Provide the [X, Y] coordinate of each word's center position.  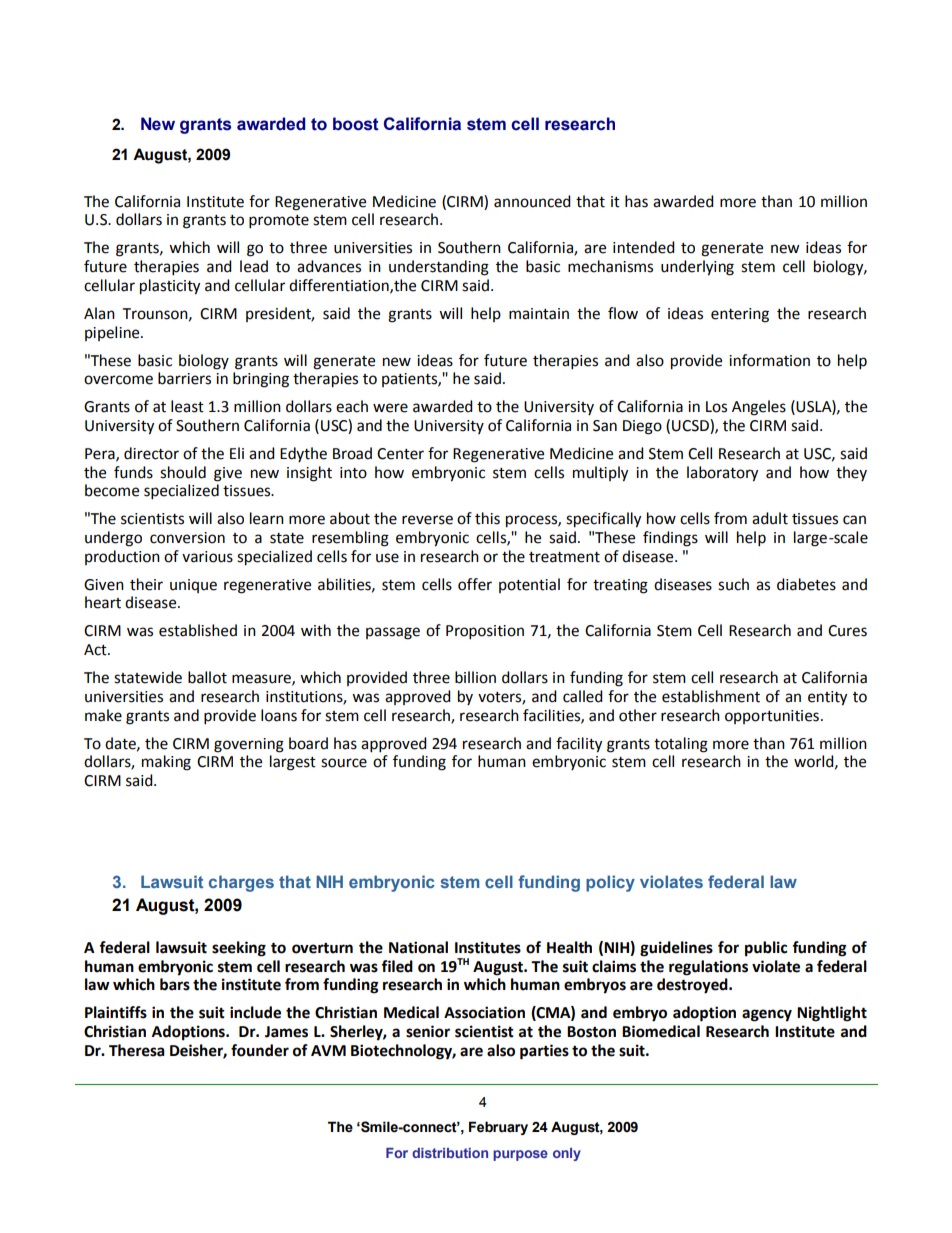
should [183, 472]
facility [579, 745]
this [487, 518]
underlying [697, 268]
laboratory [722, 474]
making [166, 763]
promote [279, 222]
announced [532, 201]
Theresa [137, 1050]
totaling [681, 745]
